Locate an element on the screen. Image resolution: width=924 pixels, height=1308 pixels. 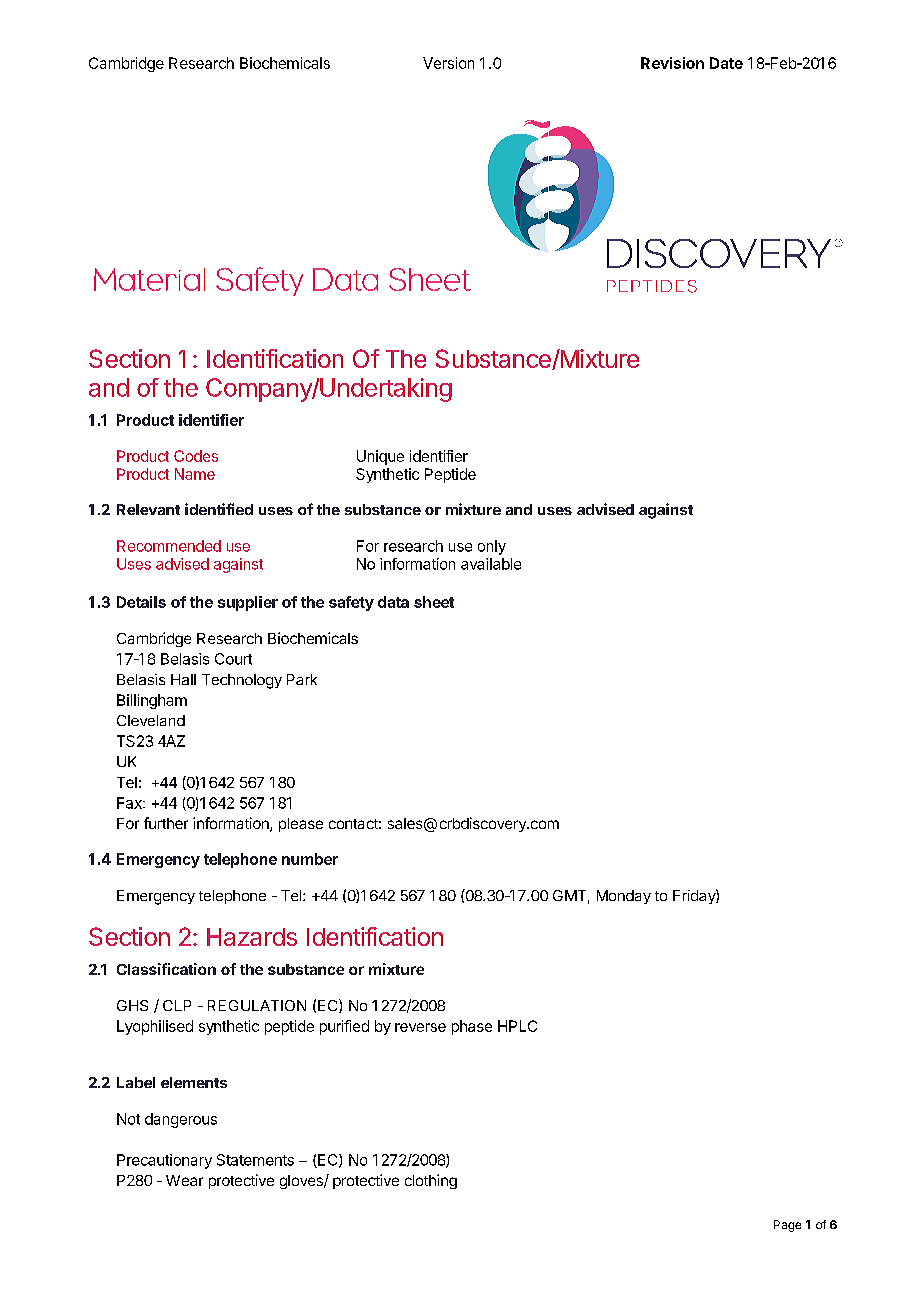
only is located at coordinates (492, 547).
